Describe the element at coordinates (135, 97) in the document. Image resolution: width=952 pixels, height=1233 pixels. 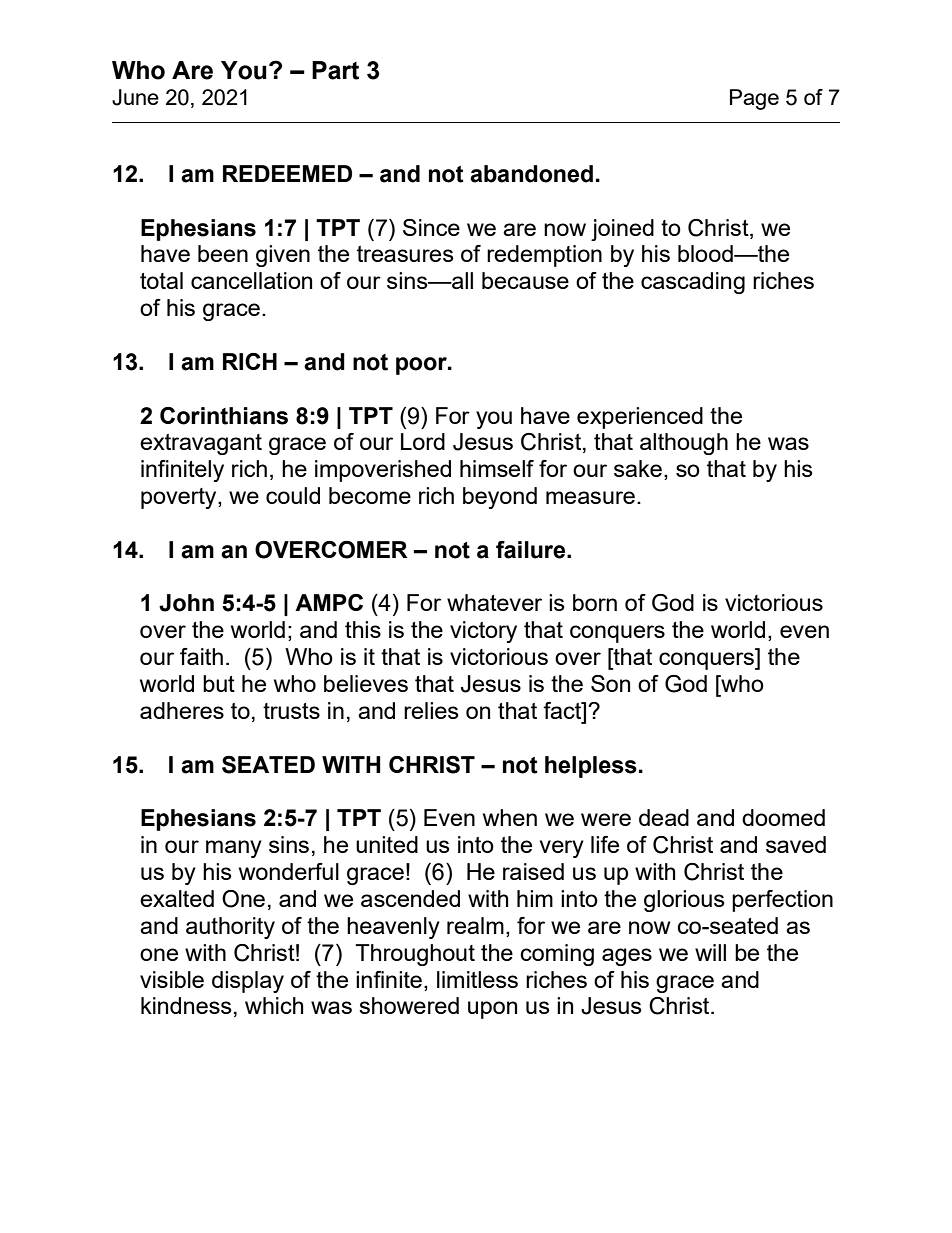
I see `June` at that location.
